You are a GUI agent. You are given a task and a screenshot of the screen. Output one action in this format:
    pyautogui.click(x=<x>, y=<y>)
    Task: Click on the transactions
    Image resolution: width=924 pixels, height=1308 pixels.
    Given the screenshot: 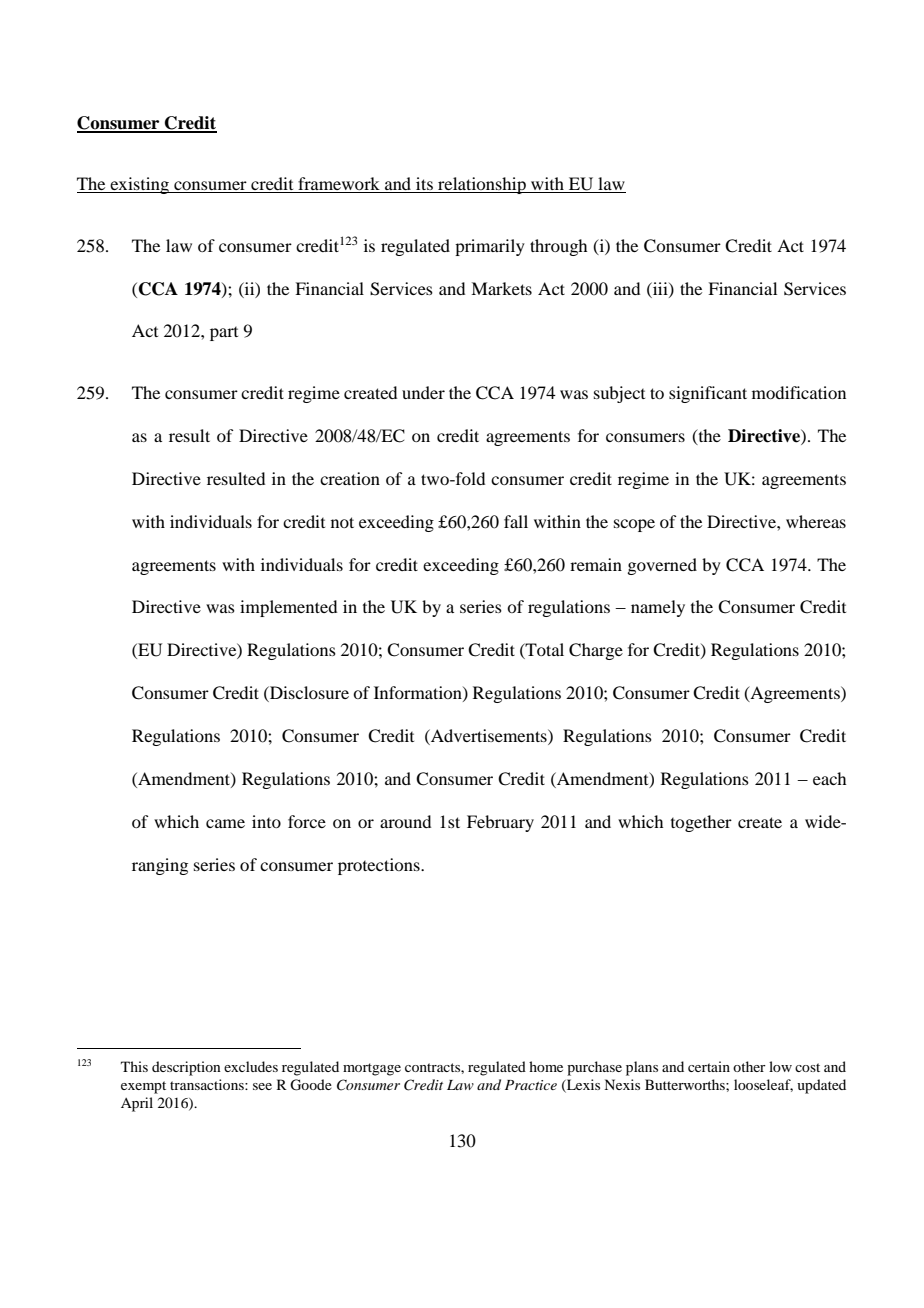 What is the action you would take?
    pyautogui.click(x=208, y=1084)
